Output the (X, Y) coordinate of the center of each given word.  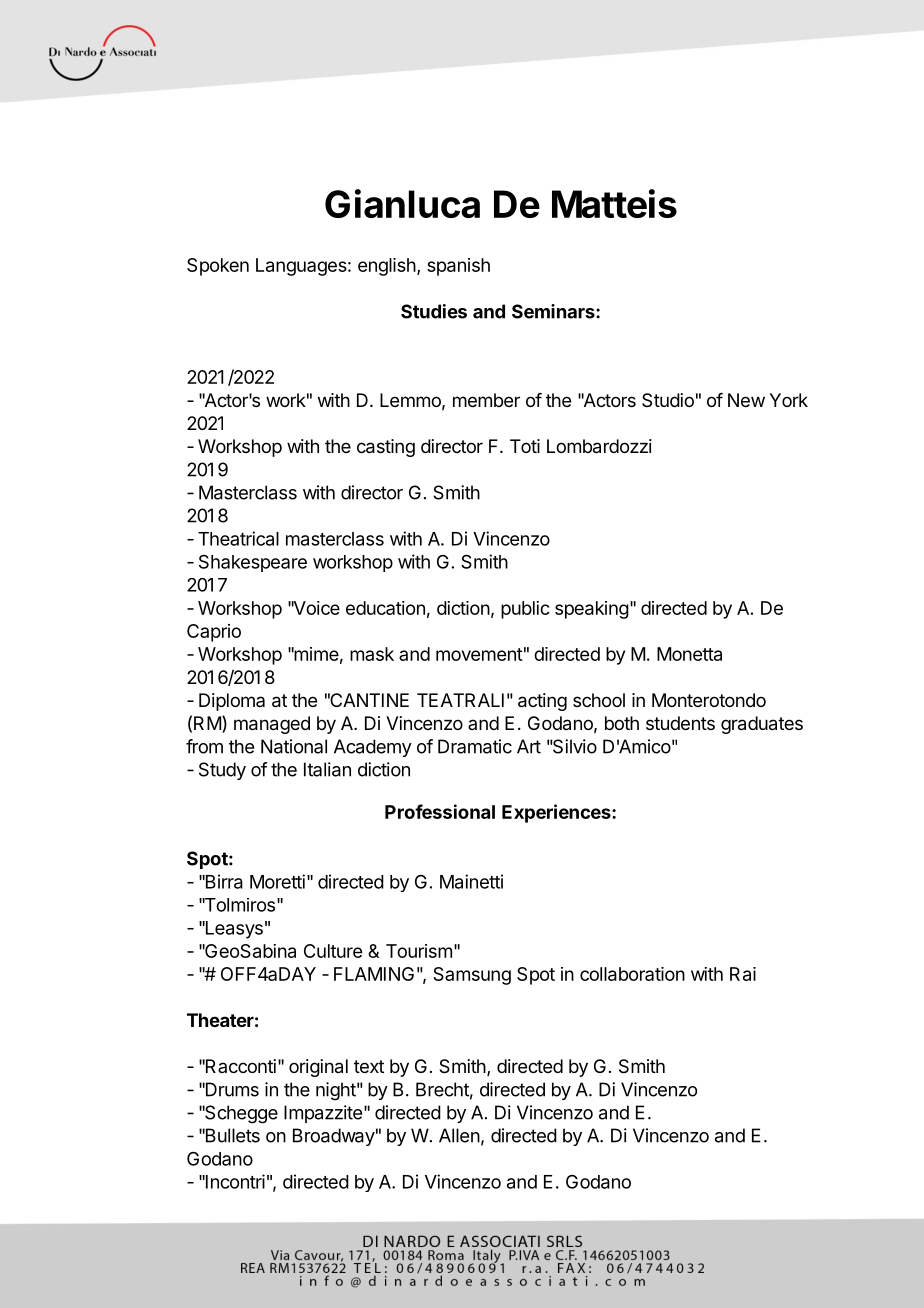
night (336, 1091)
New (746, 400)
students (680, 723)
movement (479, 654)
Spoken (218, 267)
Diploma (232, 702)
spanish (458, 267)
